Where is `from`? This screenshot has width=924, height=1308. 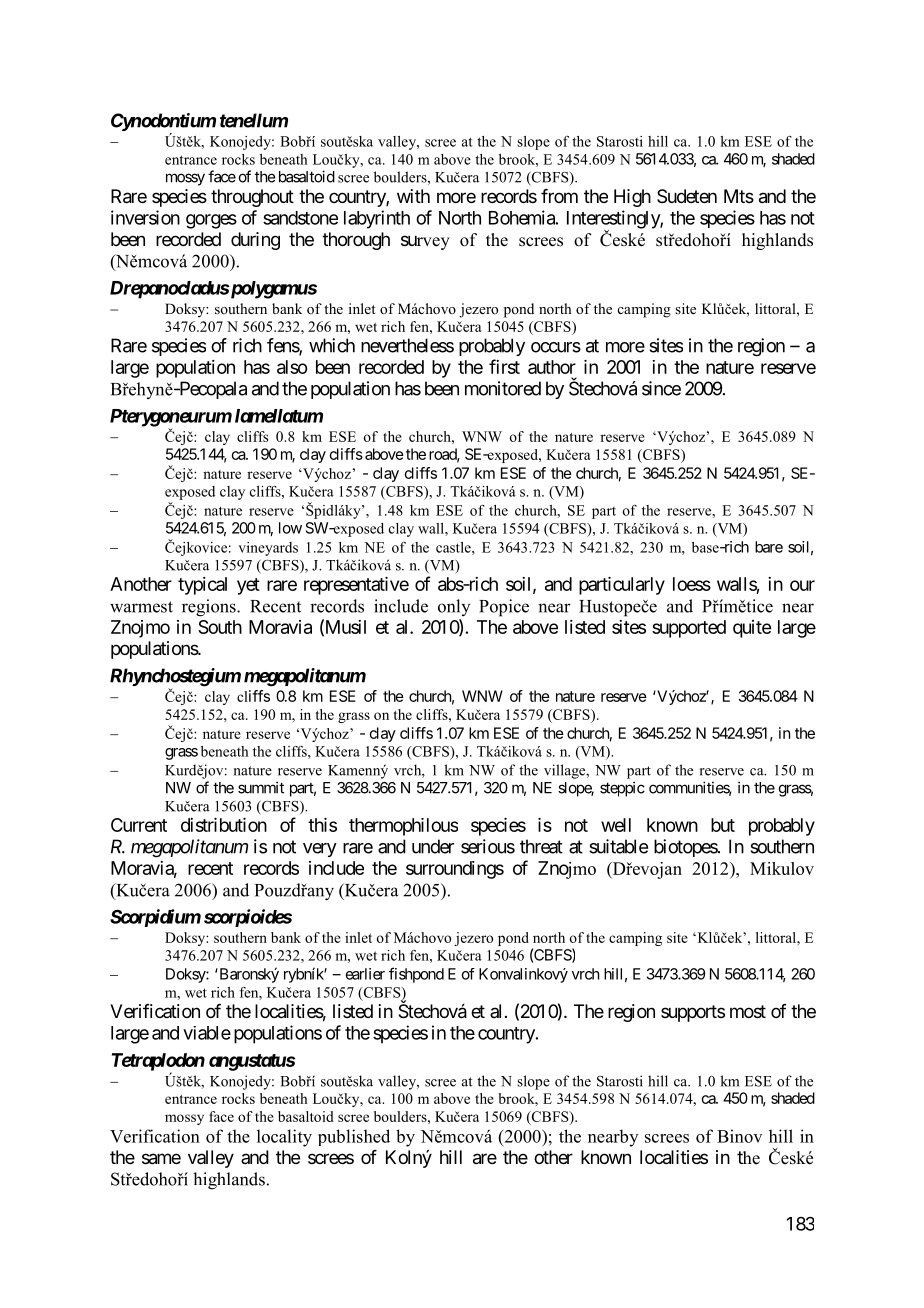
from is located at coordinates (559, 196).
